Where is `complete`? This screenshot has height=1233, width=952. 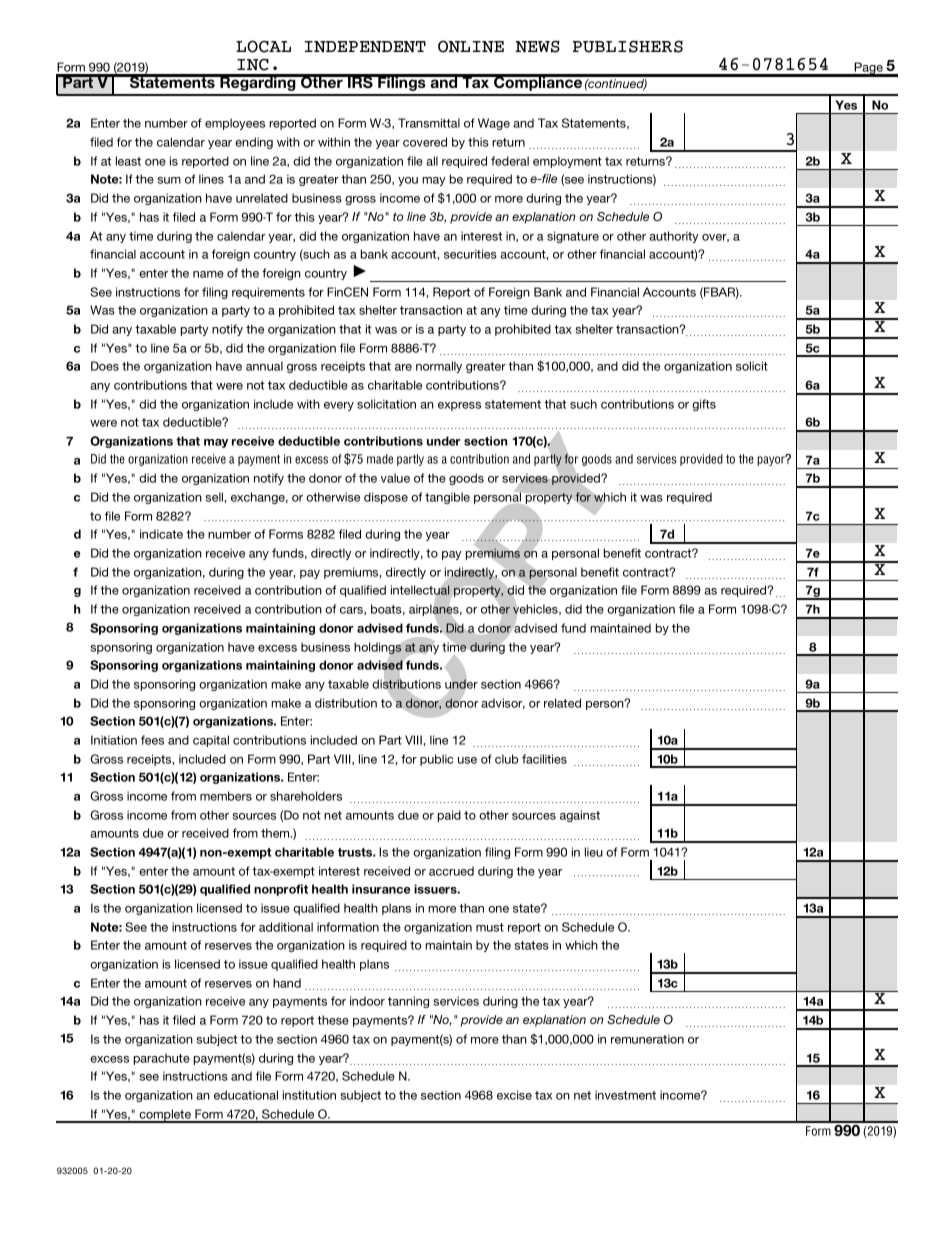 complete is located at coordinates (165, 1116).
